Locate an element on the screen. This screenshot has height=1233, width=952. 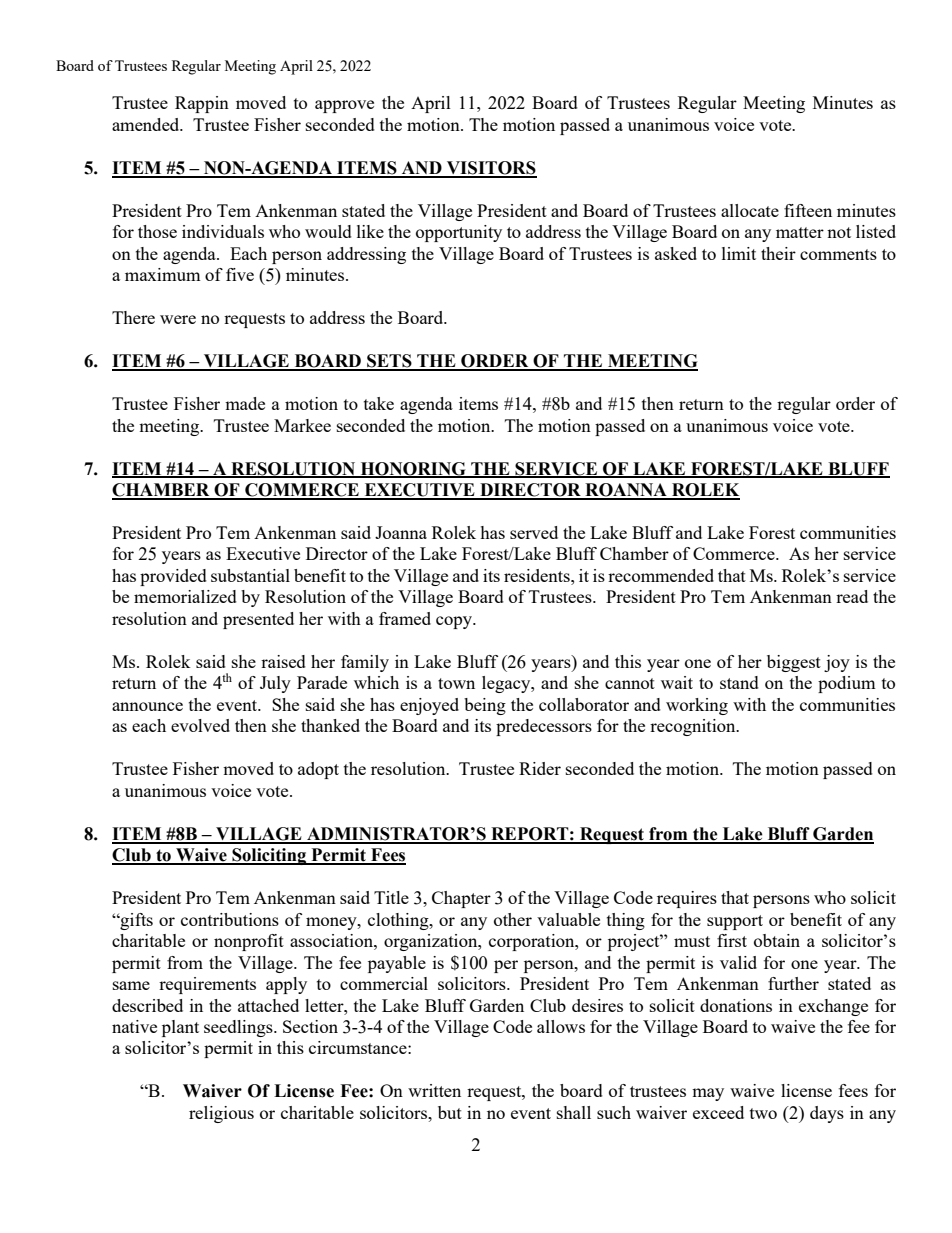
religious is located at coordinates (221, 1114).
